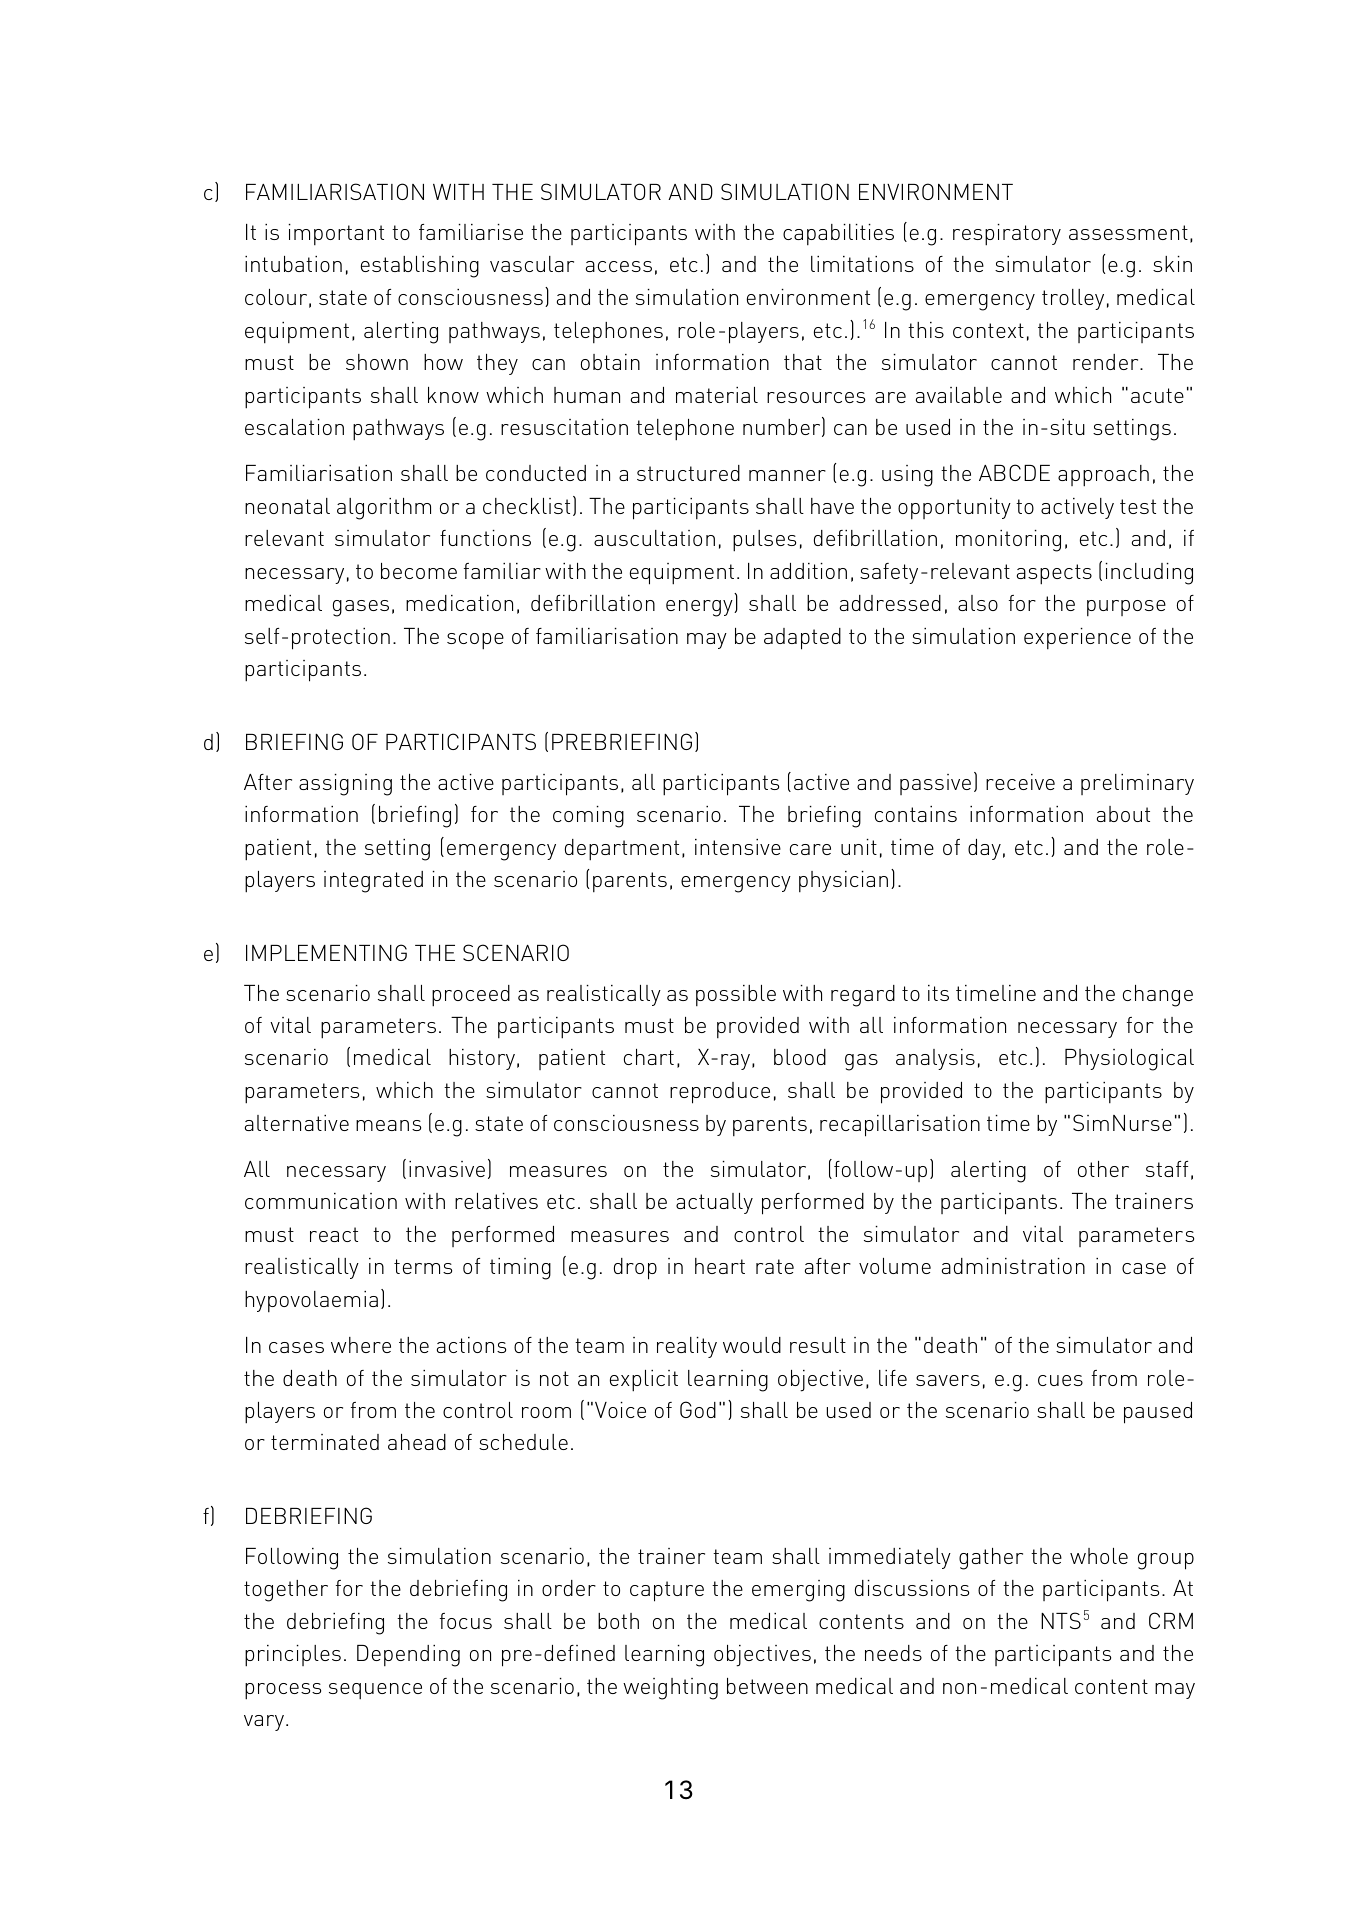 The width and height of the document is (1357, 1921). I want to click on possible, so click(736, 995).
